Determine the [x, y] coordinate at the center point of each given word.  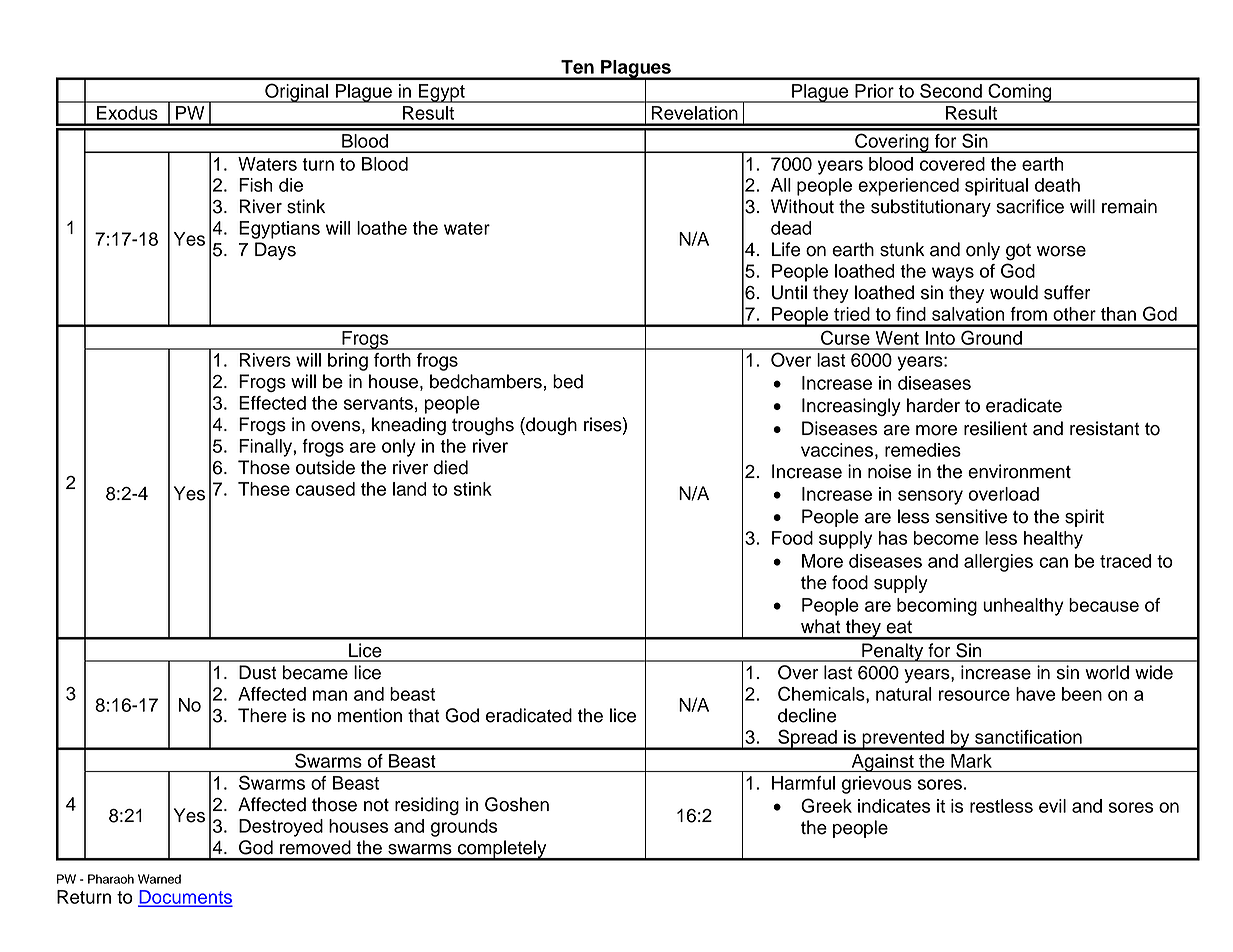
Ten [577, 67]
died [450, 467]
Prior [874, 91]
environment [1019, 471]
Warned [159, 879]
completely [502, 850]
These [264, 489]
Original [296, 93]
